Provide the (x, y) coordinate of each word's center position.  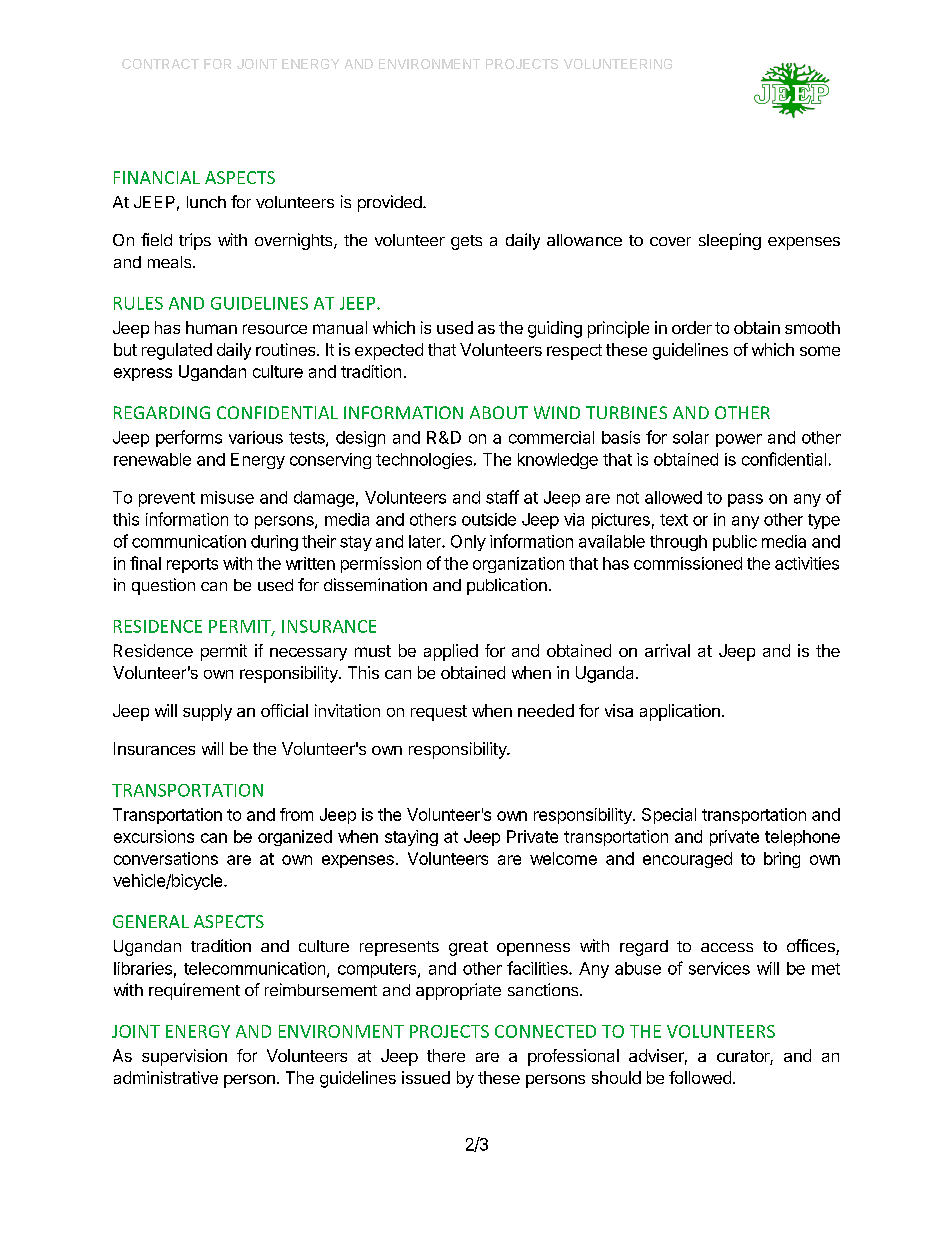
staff (502, 497)
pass (745, 500)
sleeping (730, 241)
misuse (227, 497)
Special (669, 816)
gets (466, 242)
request (439, 713)
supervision (184, 1057)
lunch (206, 202)
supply (207, 712)
